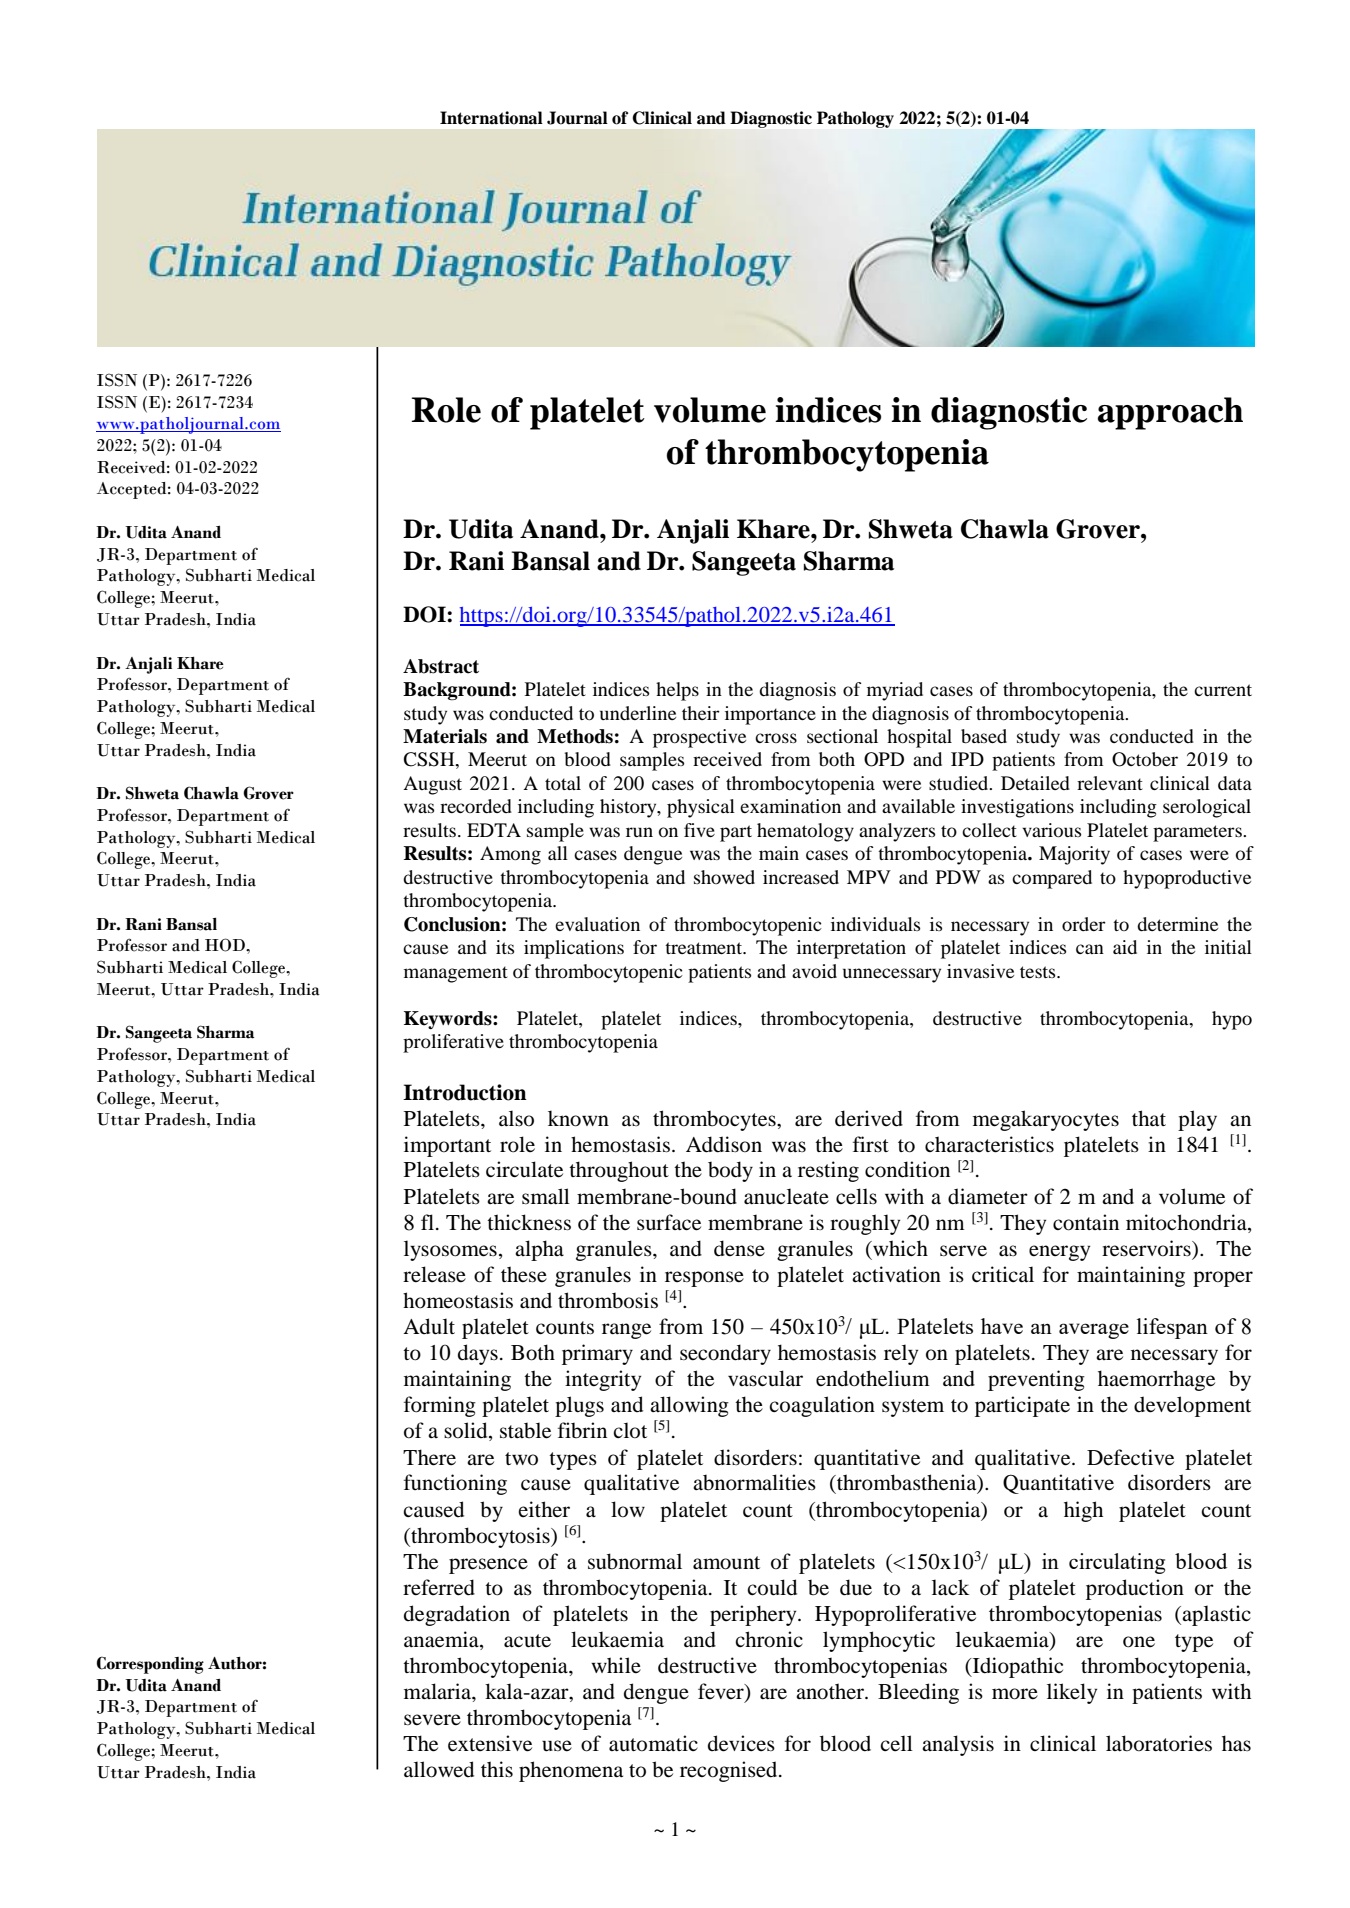 The width and height of the page is (1350, 1908). What do you see at coordinates (705, 948) in the page?
I see `treatment` at bounding box center [705, 948].
